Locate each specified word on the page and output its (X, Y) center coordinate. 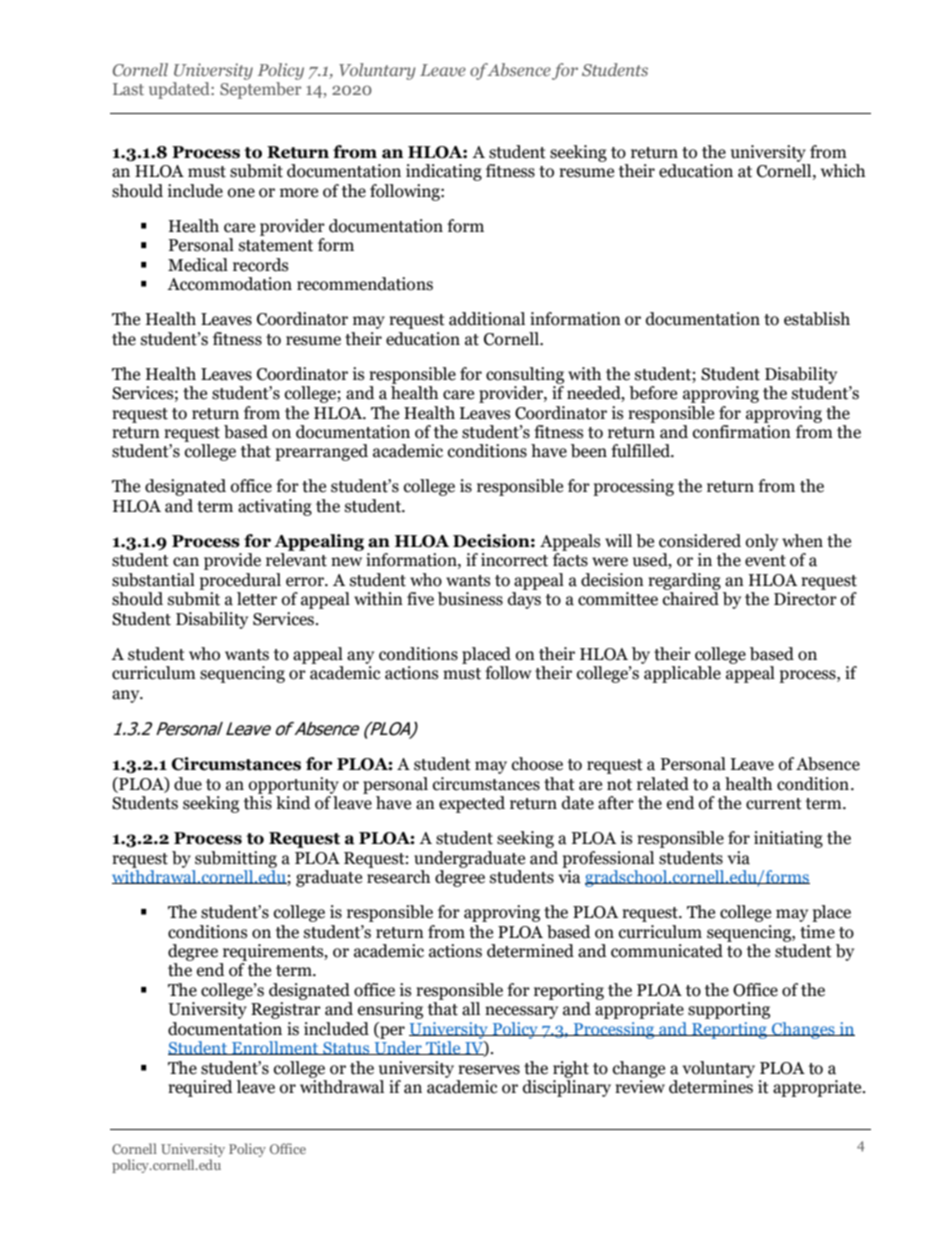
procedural (240, 581)
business (470, 599)
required (200, 1088)
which (843, 171)
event (765, 561)
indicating (444, 172)
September (260, 90)
